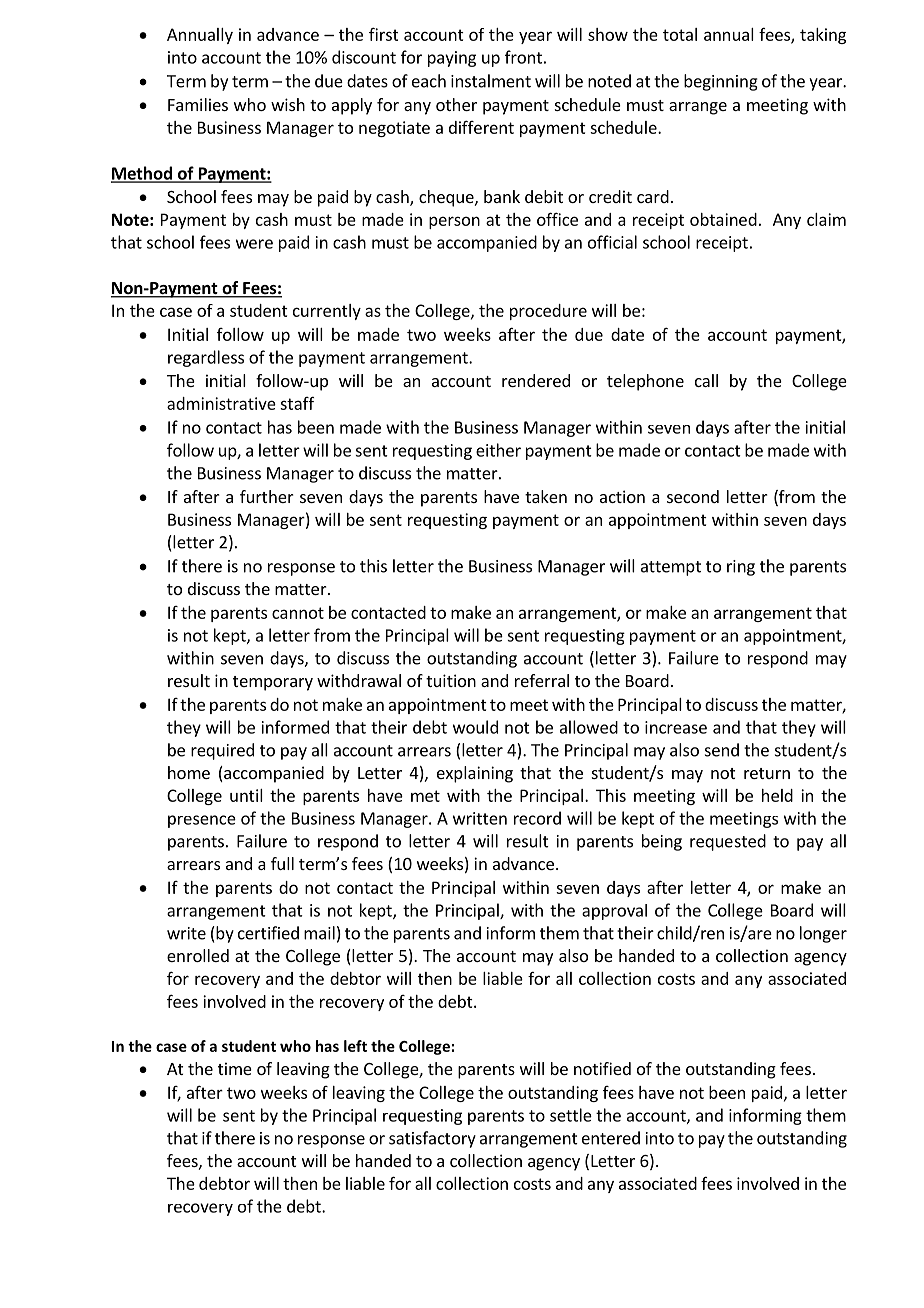  Describe the element at coordinates (721, 82) in the document. I see `beginning` at that location.
